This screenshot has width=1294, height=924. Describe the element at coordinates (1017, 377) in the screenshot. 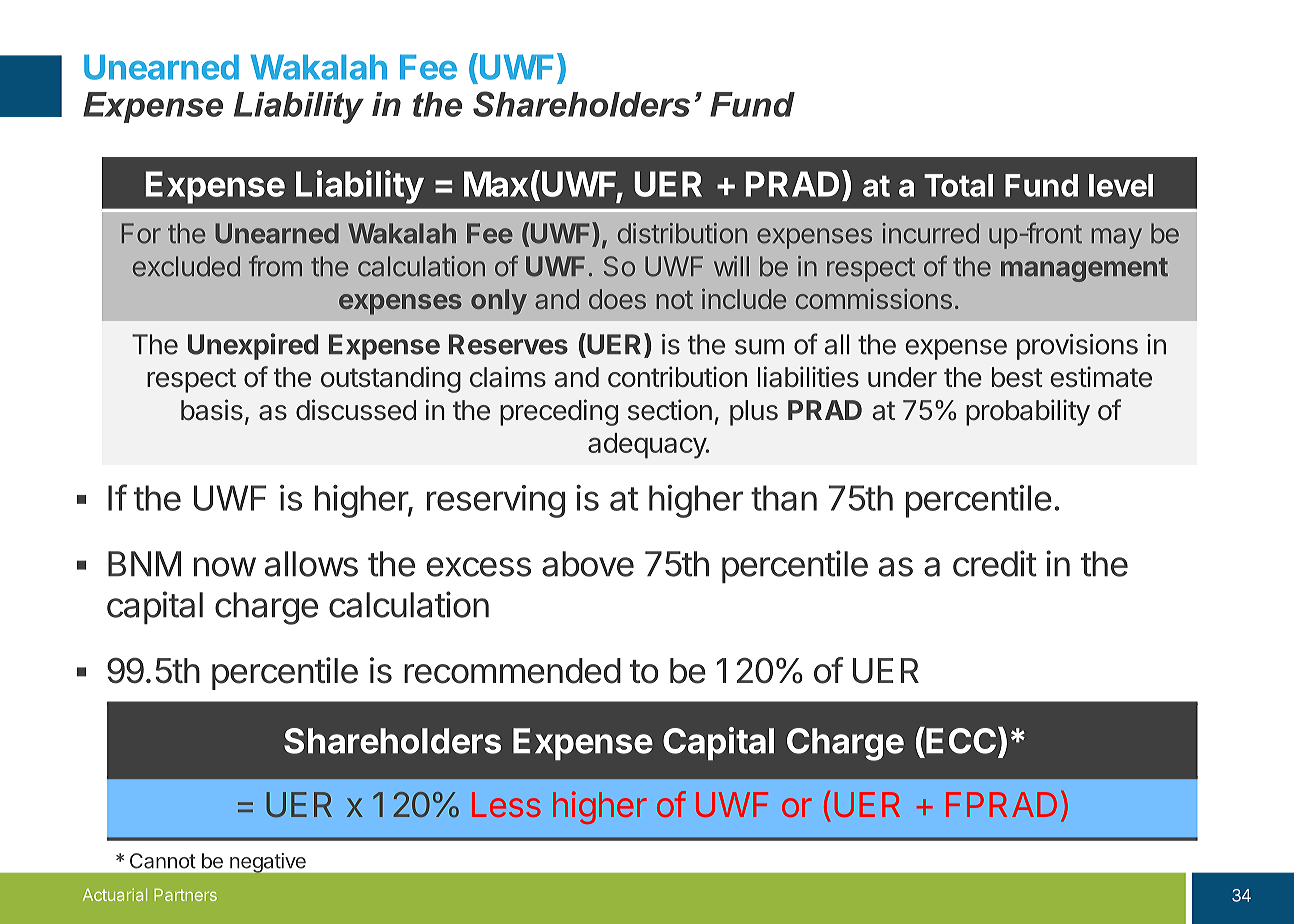

I see `best` at that location.
